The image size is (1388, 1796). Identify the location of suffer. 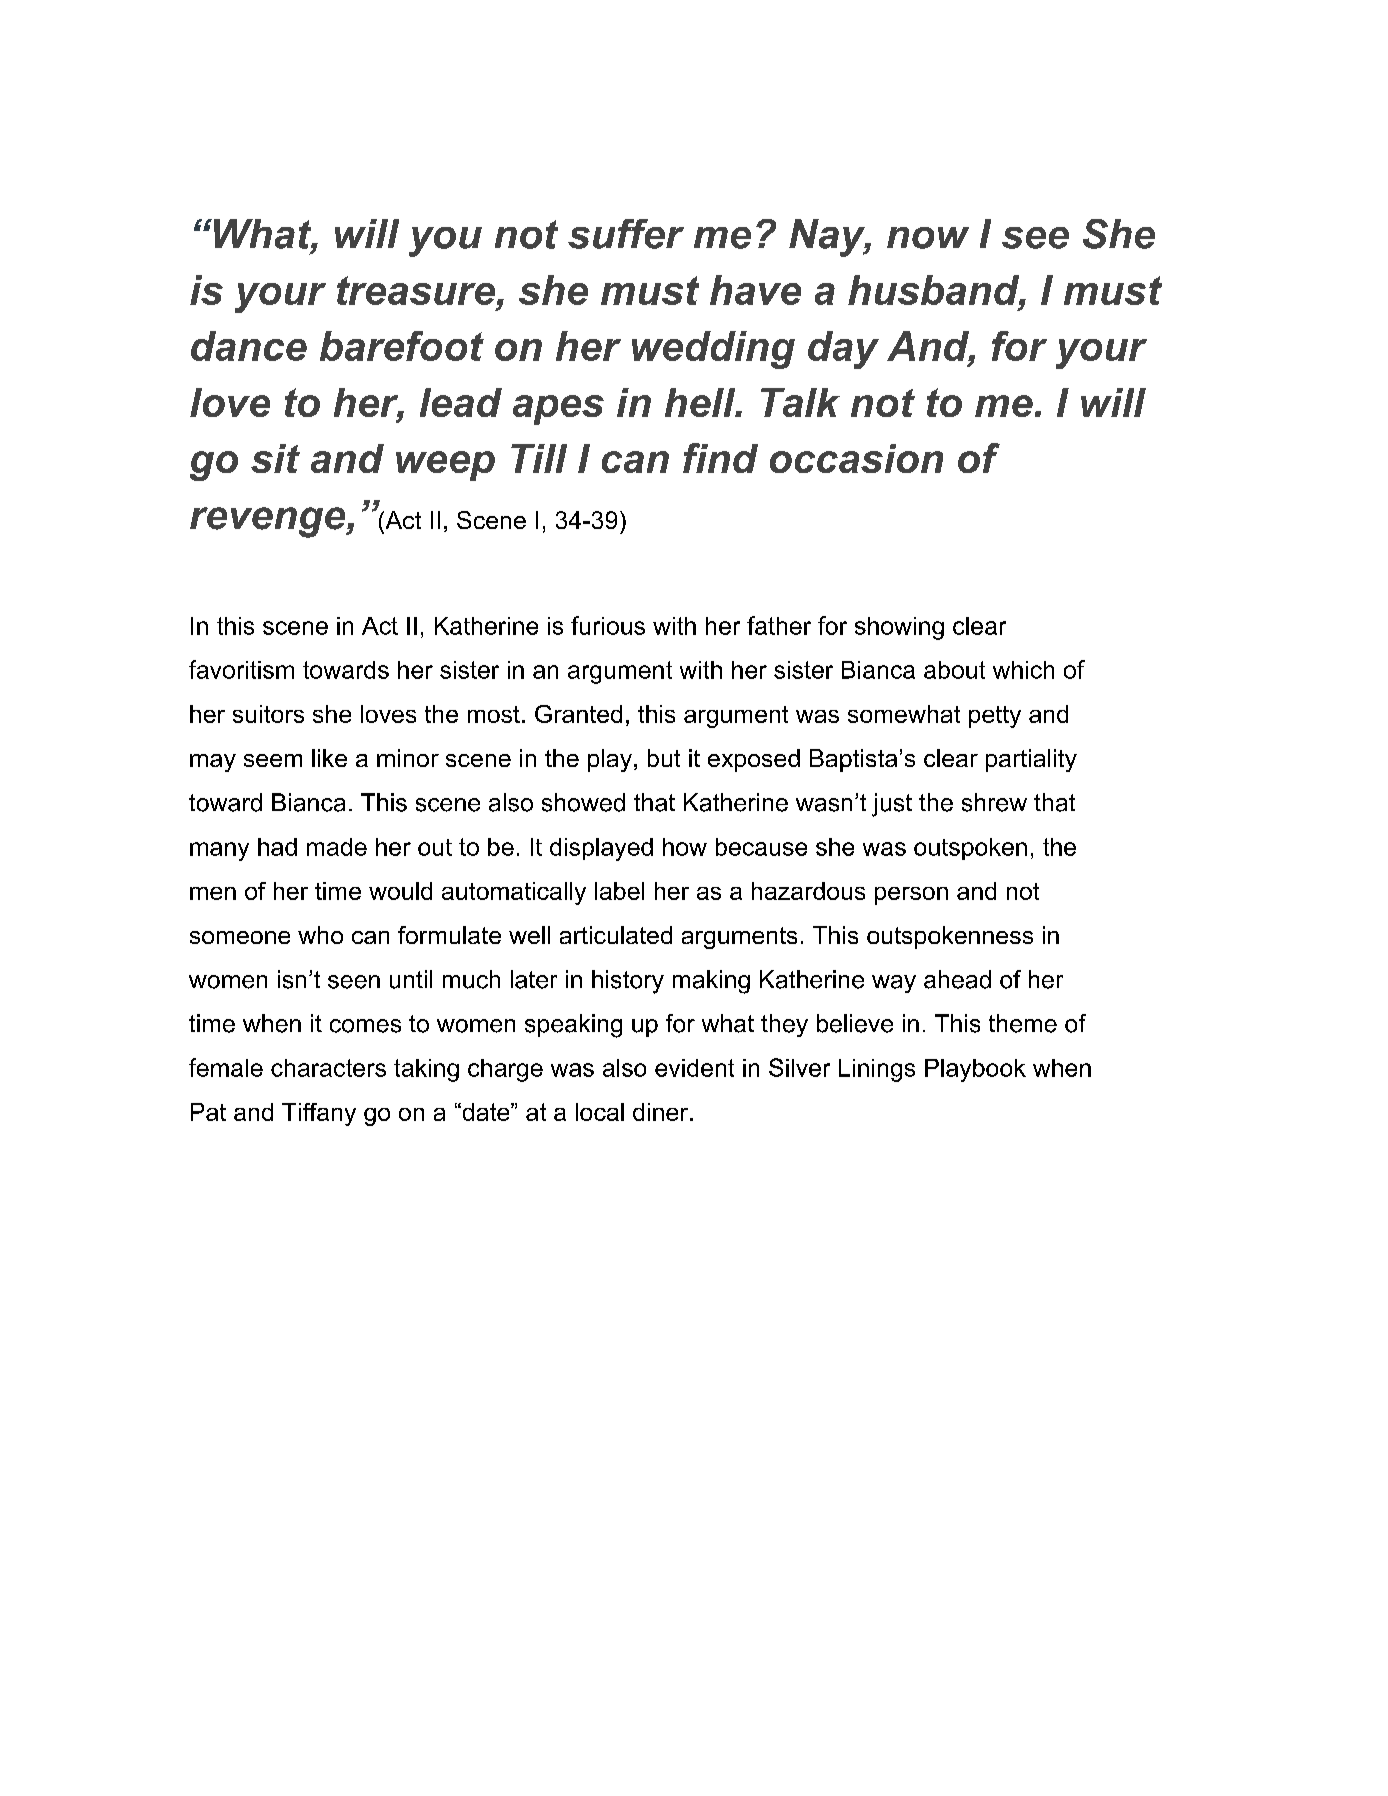
(626, 234).
